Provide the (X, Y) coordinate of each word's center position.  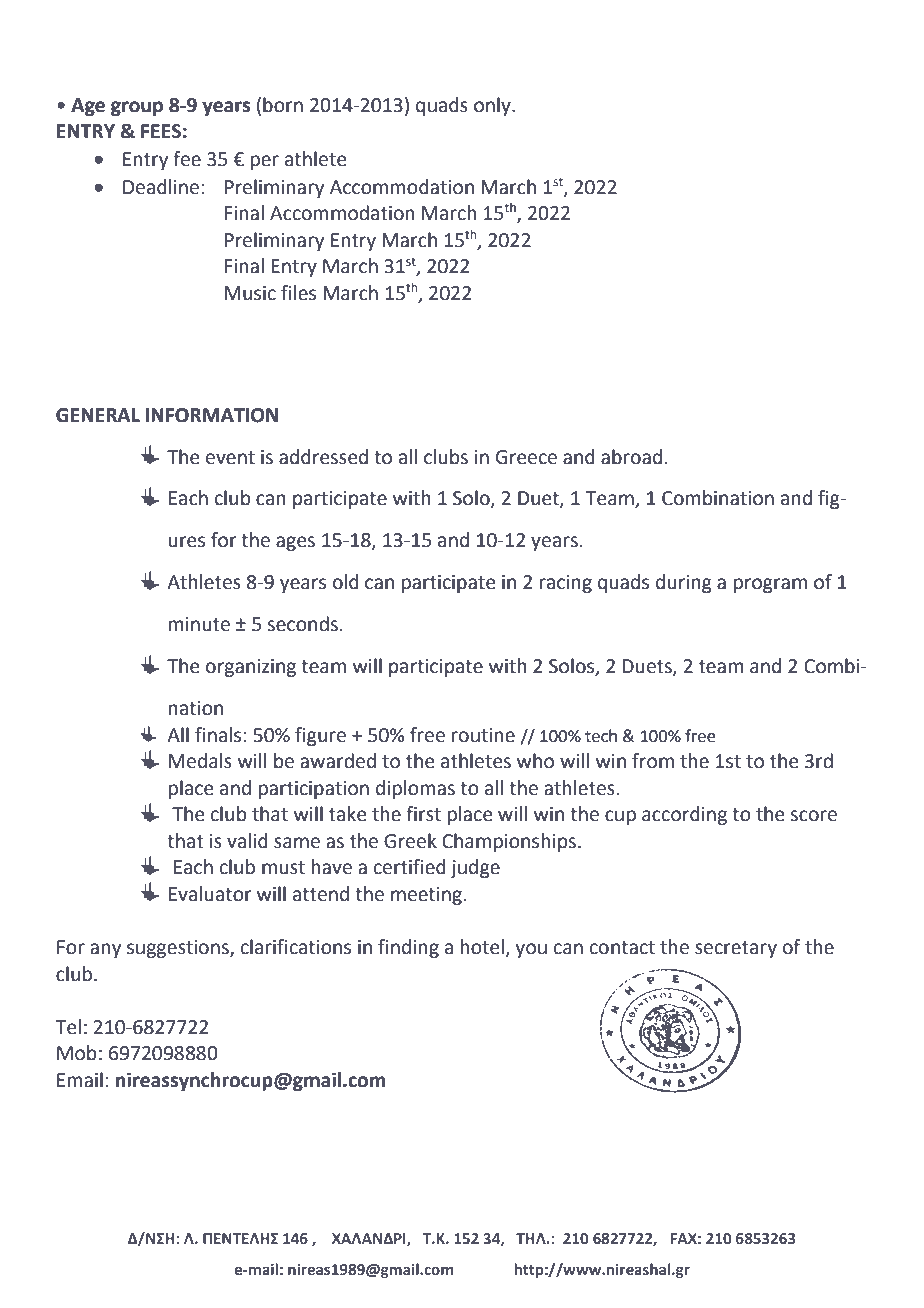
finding (408, 948)
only (493, 106)
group (137, 108)
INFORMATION (212, 415)
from (653, 761)
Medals (200, 761)
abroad (631, 457)
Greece (526, 457)
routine (483, 735)
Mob (76, 1053)
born (283, 105)
